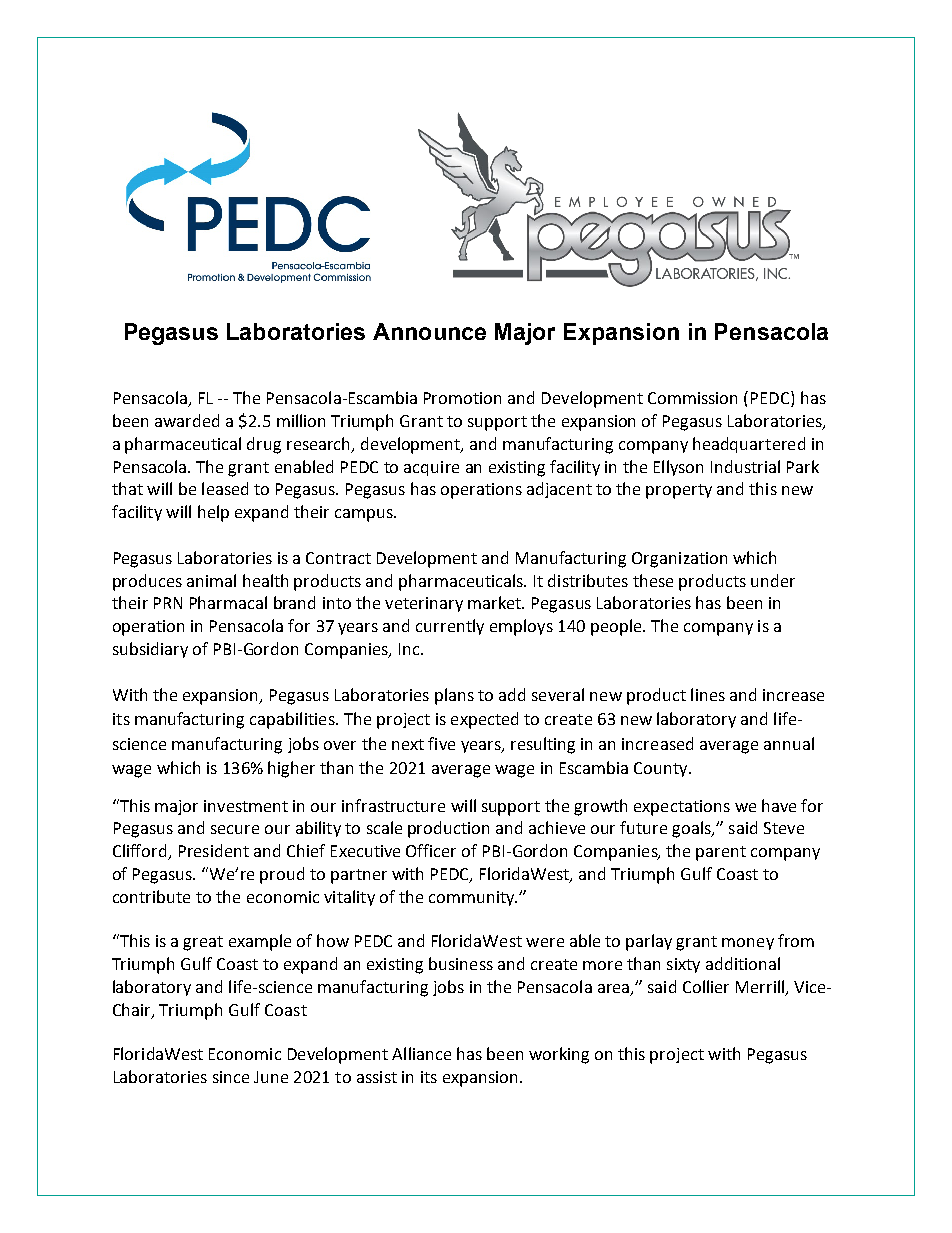  I want to click on Commission, so click(692, 398).
